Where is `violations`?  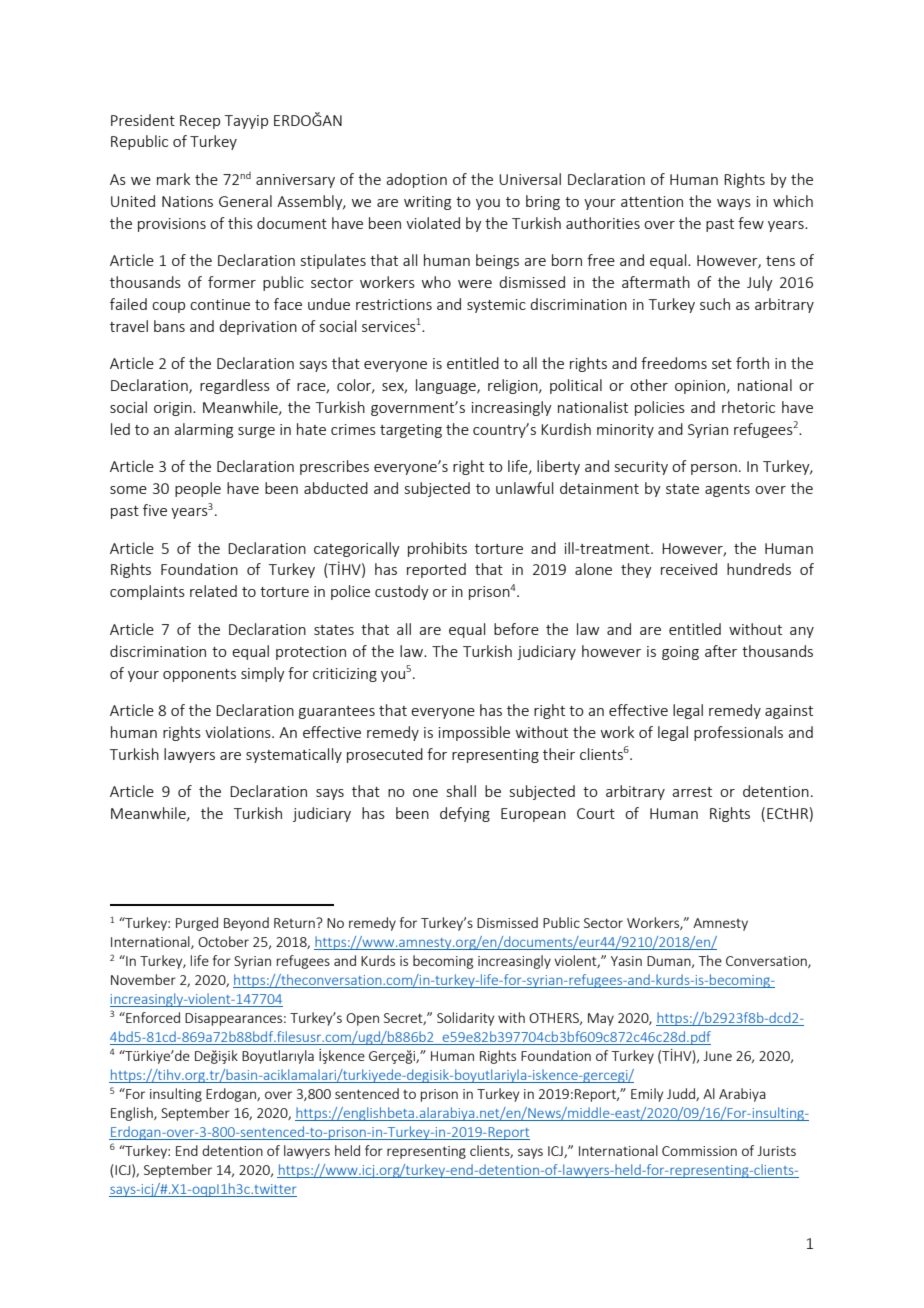 violations is located at coordinates (239, 732).
